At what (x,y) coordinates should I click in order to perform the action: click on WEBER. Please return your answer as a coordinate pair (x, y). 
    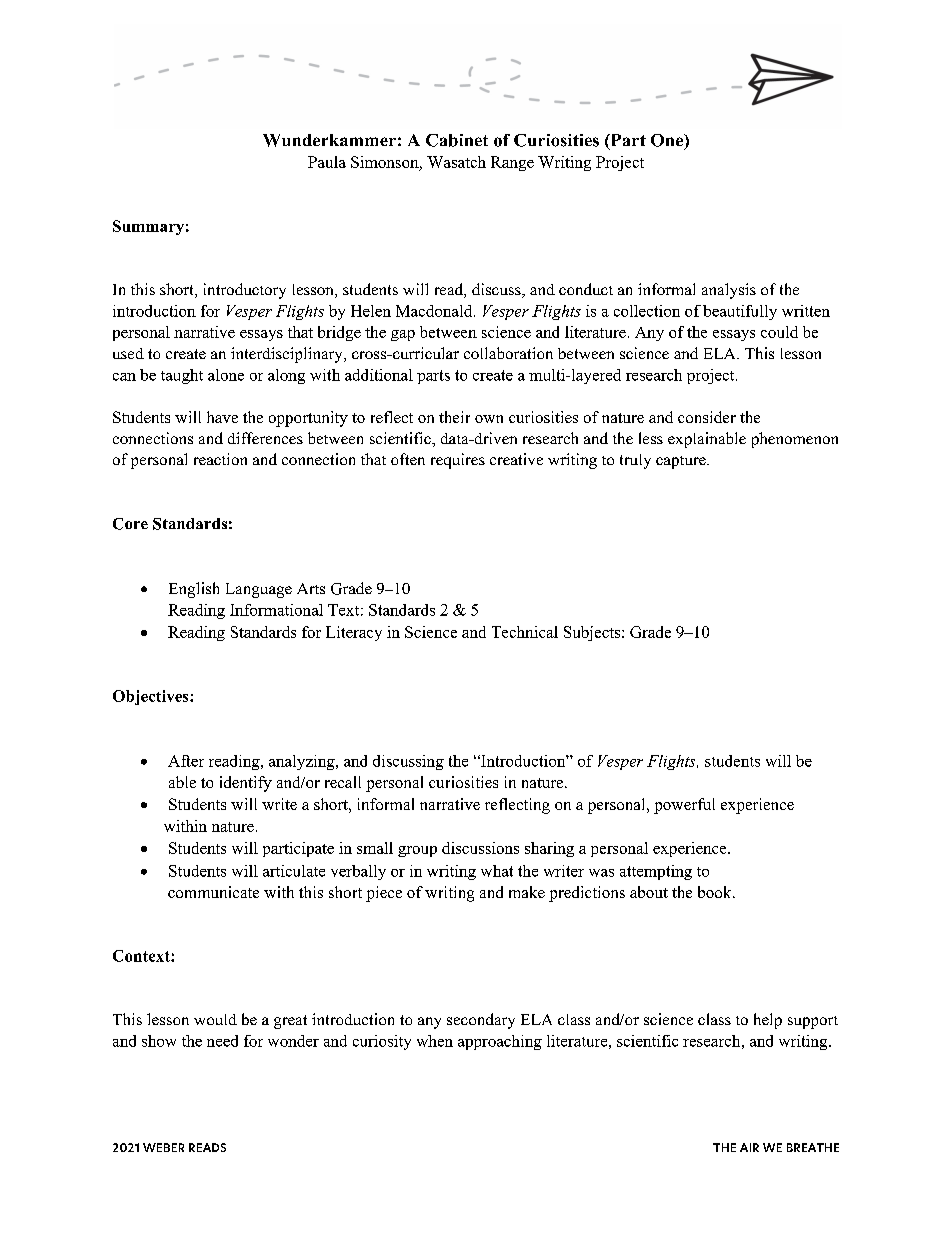
    Looking at the image, I should click on (163, 1147).
